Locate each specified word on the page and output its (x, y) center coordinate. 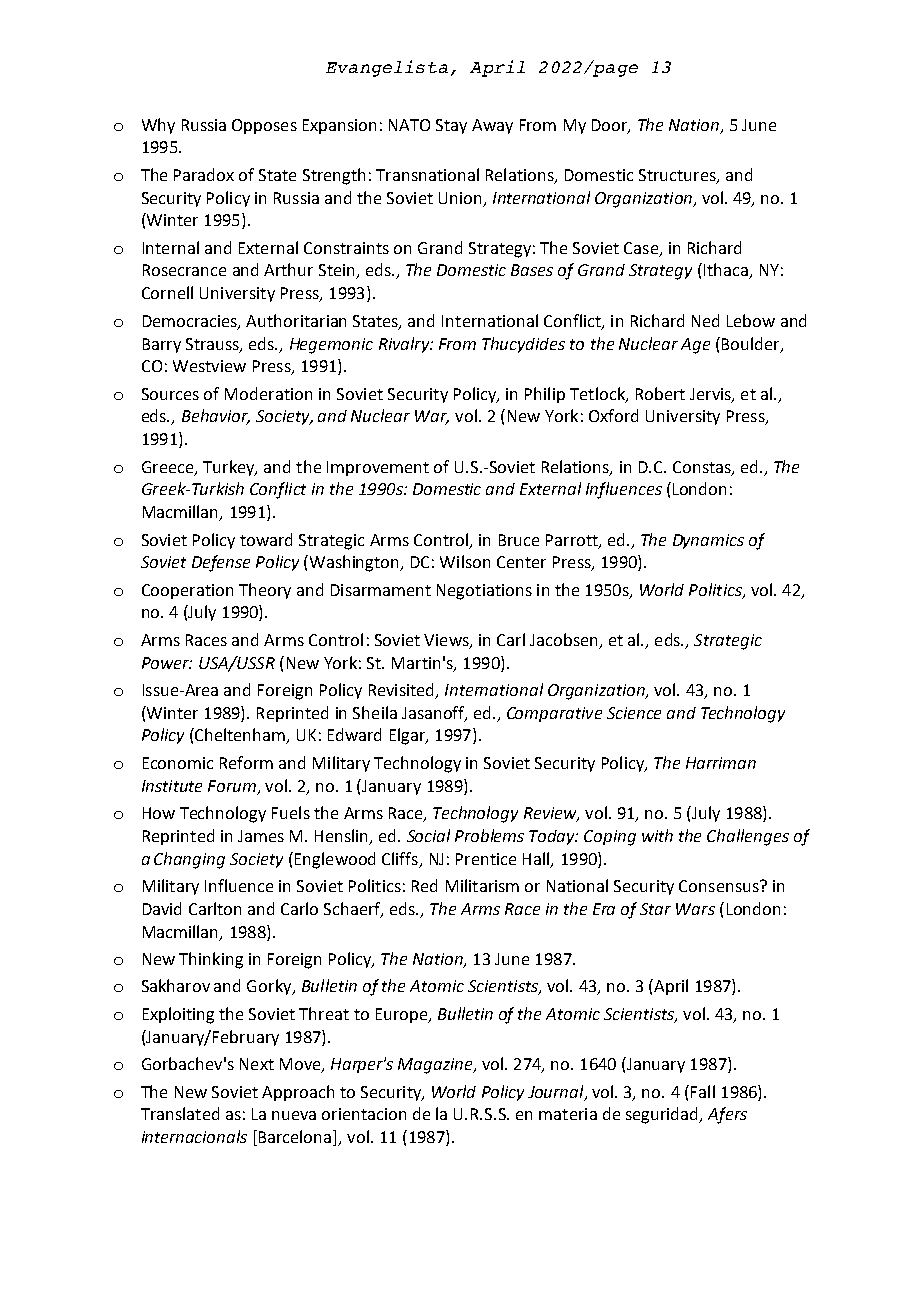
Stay (451, 126)
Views (447, 641)
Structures (678, 176)
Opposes (264, 126)
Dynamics (708, 541)
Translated (180, 1113)
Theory (265, 591)
